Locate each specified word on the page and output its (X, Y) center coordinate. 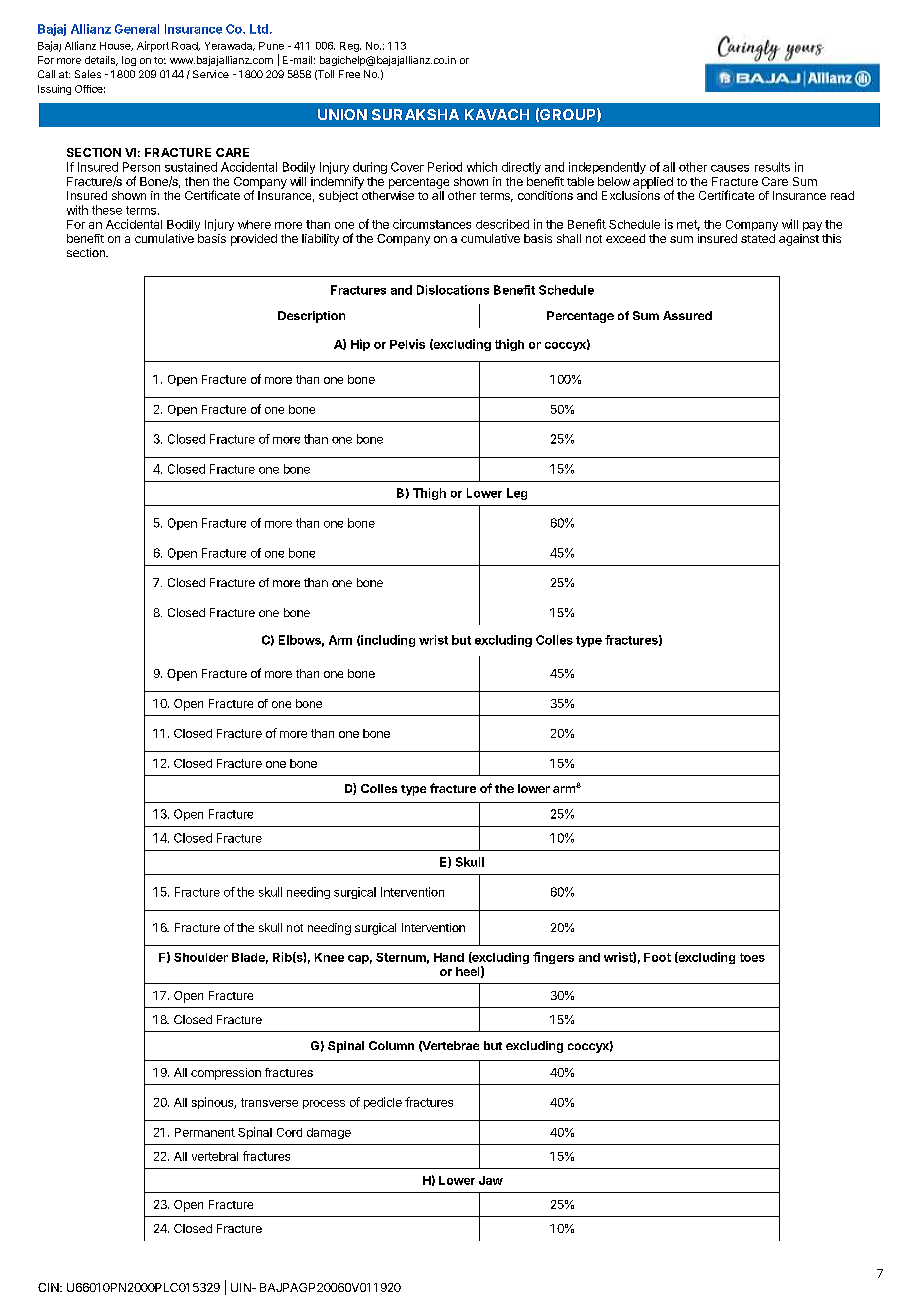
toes (752, 957)
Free (349, 74)
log (129, 61)
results (772, 167)
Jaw (491, 1180)
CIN (49, 1287)
